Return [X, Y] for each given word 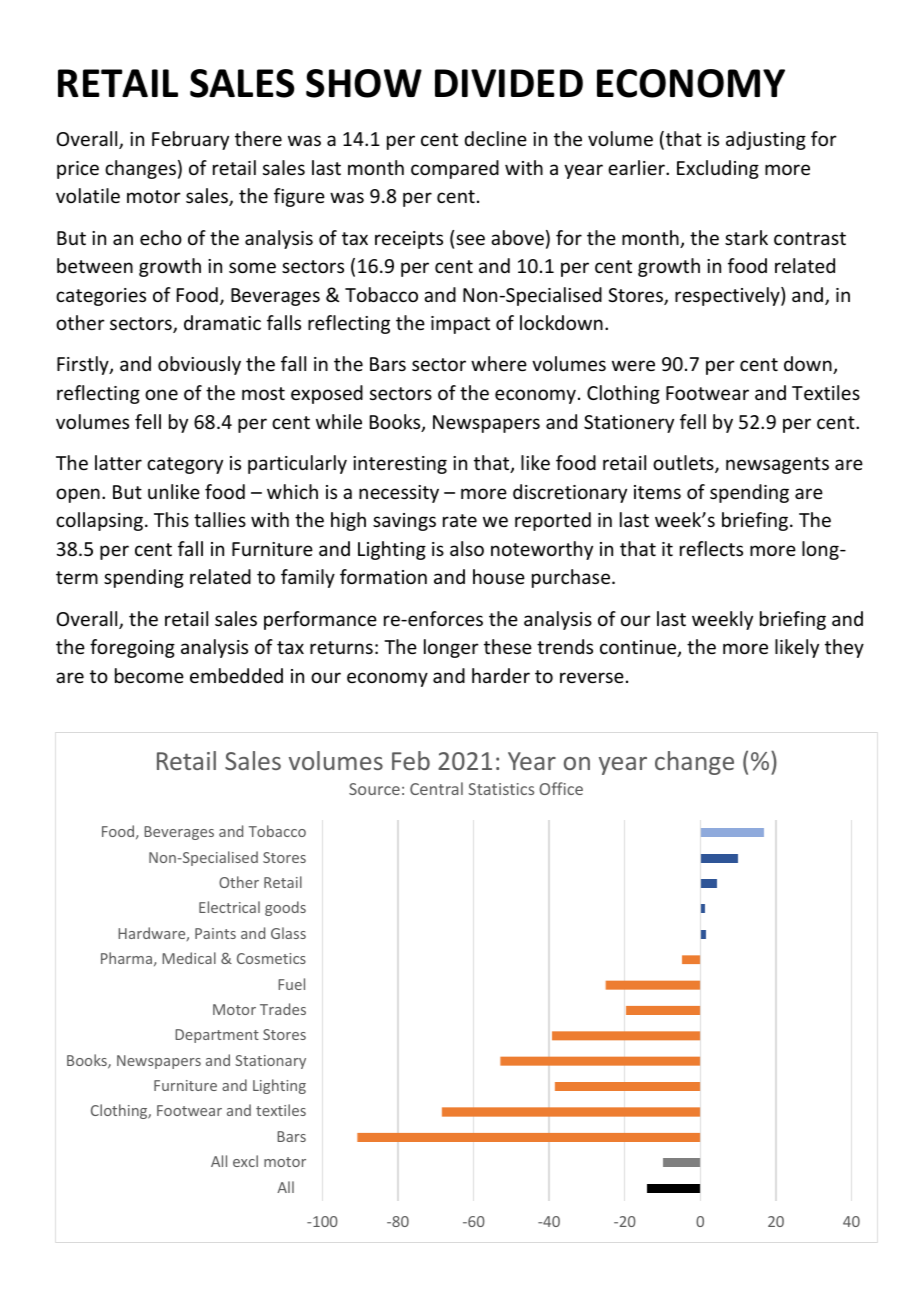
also [467, 548]
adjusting [766, 140]
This [171, 519]
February [190, 140]
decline [495, 138]
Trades [283, 1009]
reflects [711, 548]
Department [217, 1036]
